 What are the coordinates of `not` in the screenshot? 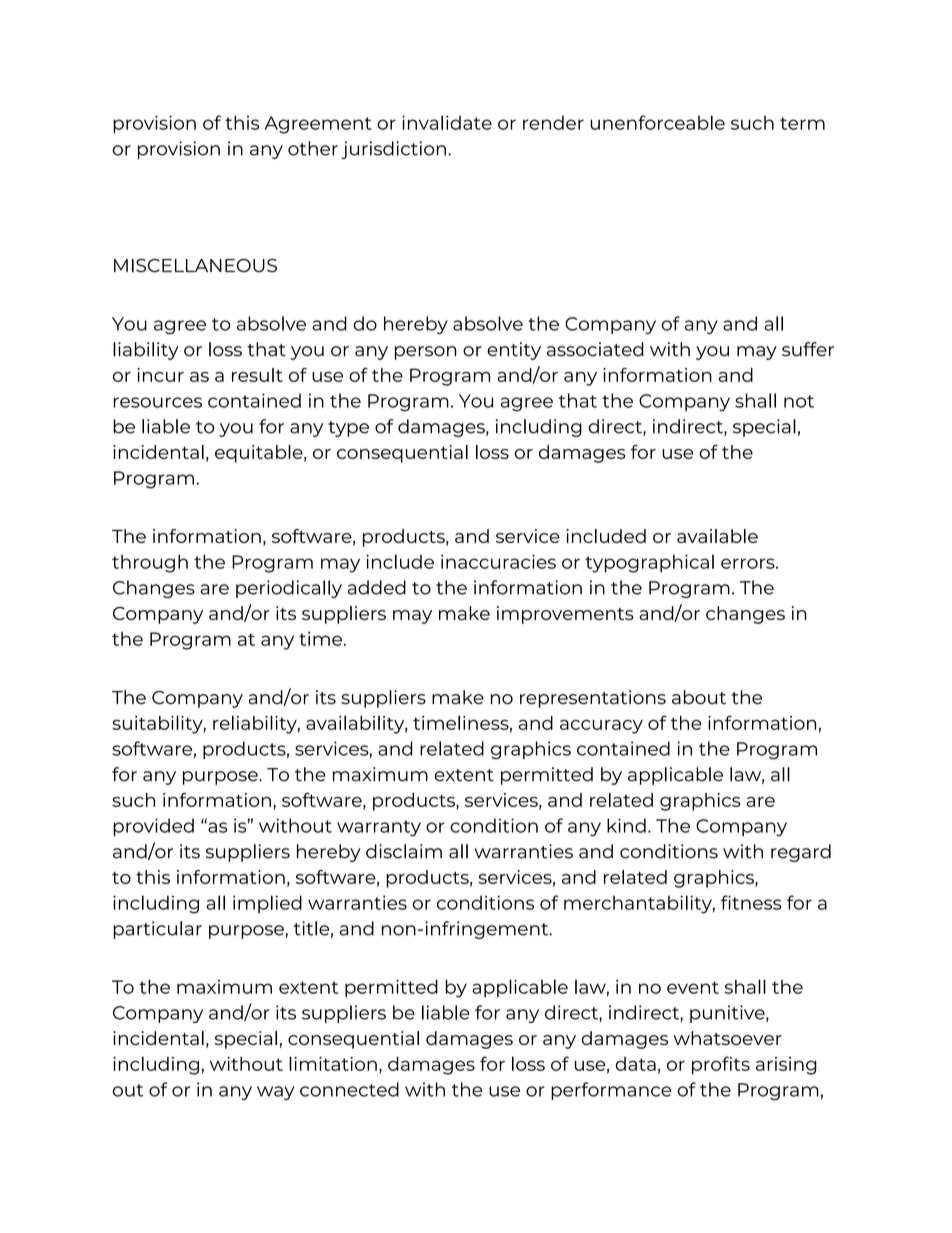 It's located at (799, 401).
